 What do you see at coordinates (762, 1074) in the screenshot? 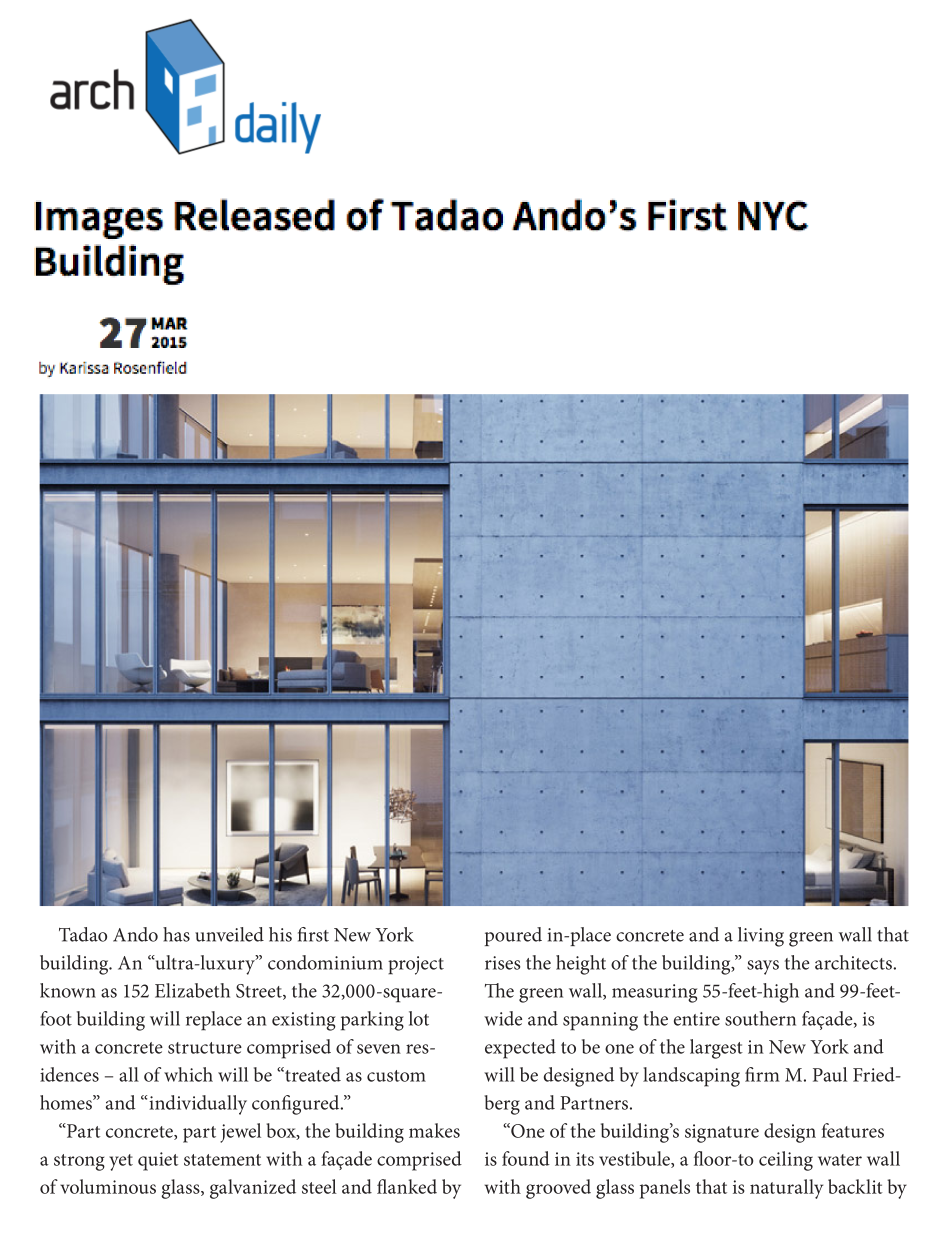
I see `firm` at bounding box center [762, 1074].
